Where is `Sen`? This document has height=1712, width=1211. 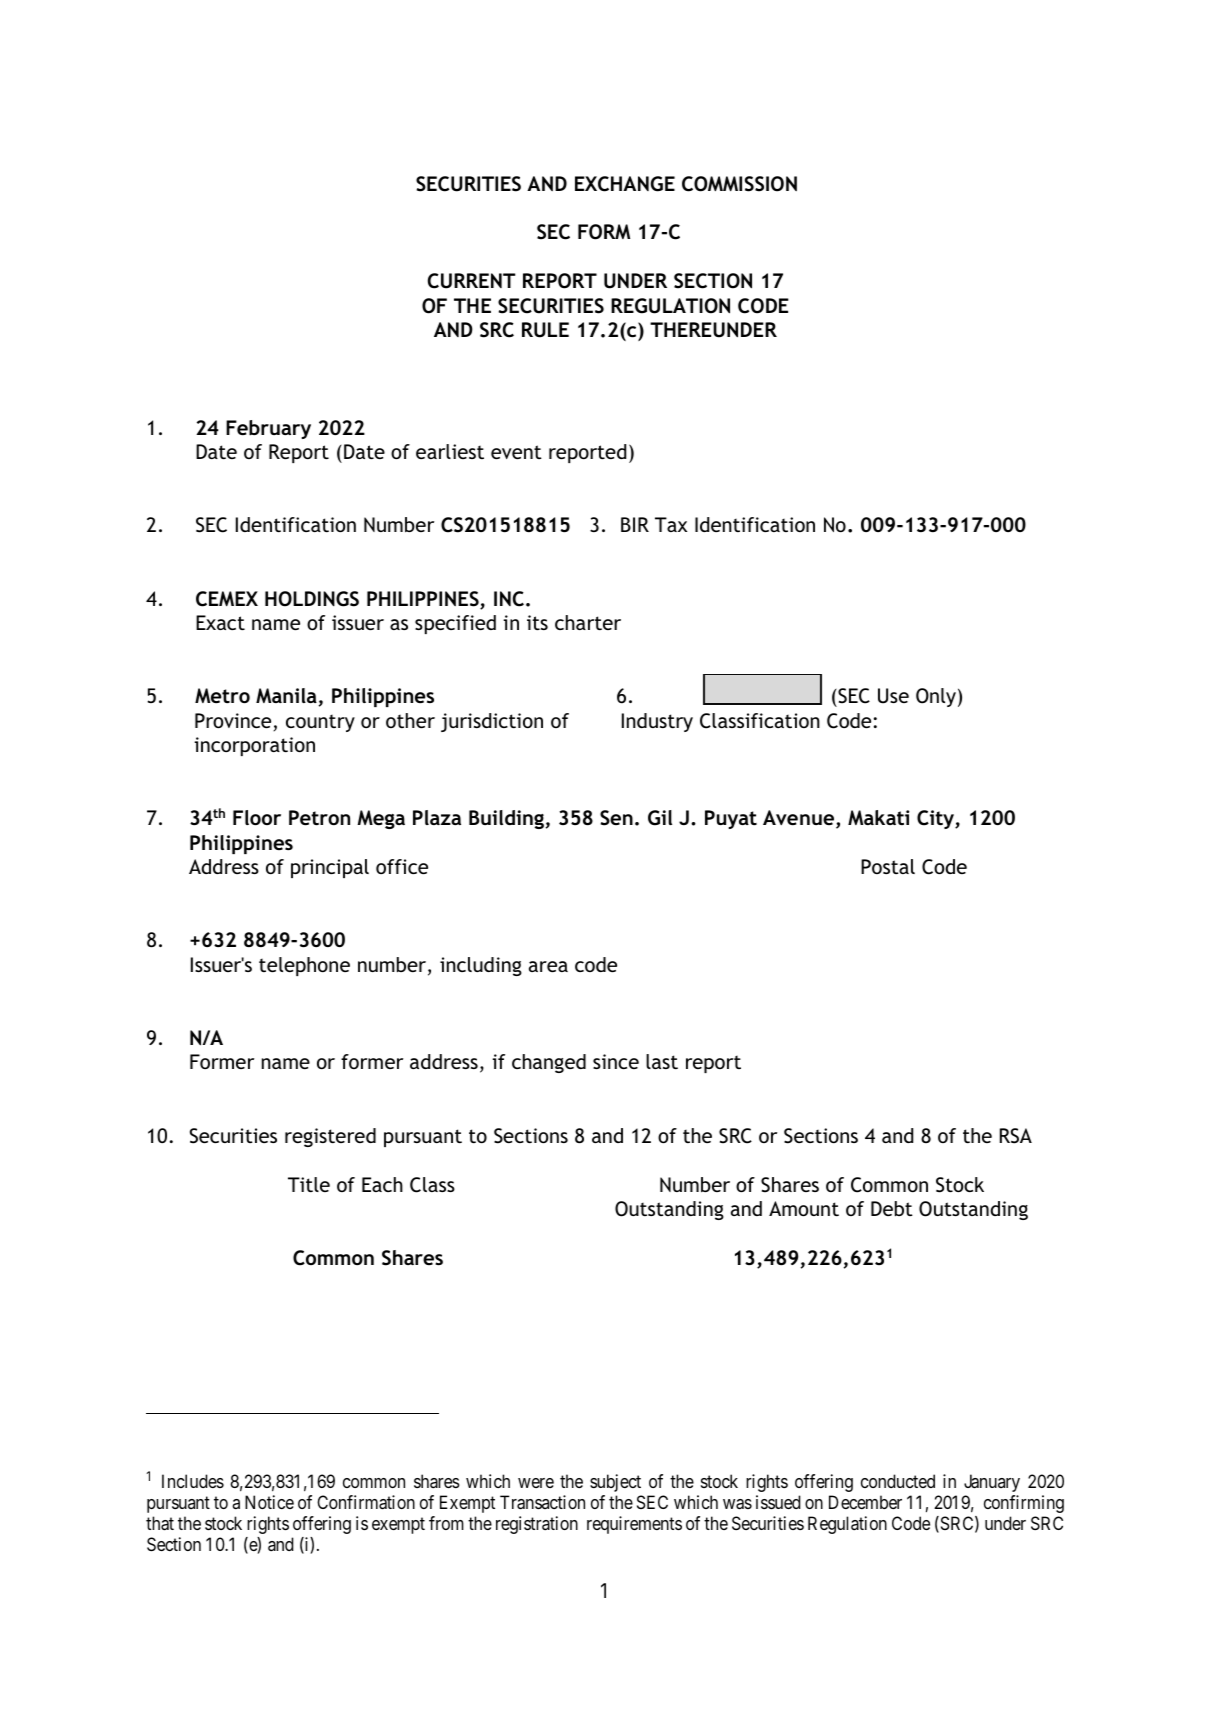
Sen is located at coordinates (616, 818).
